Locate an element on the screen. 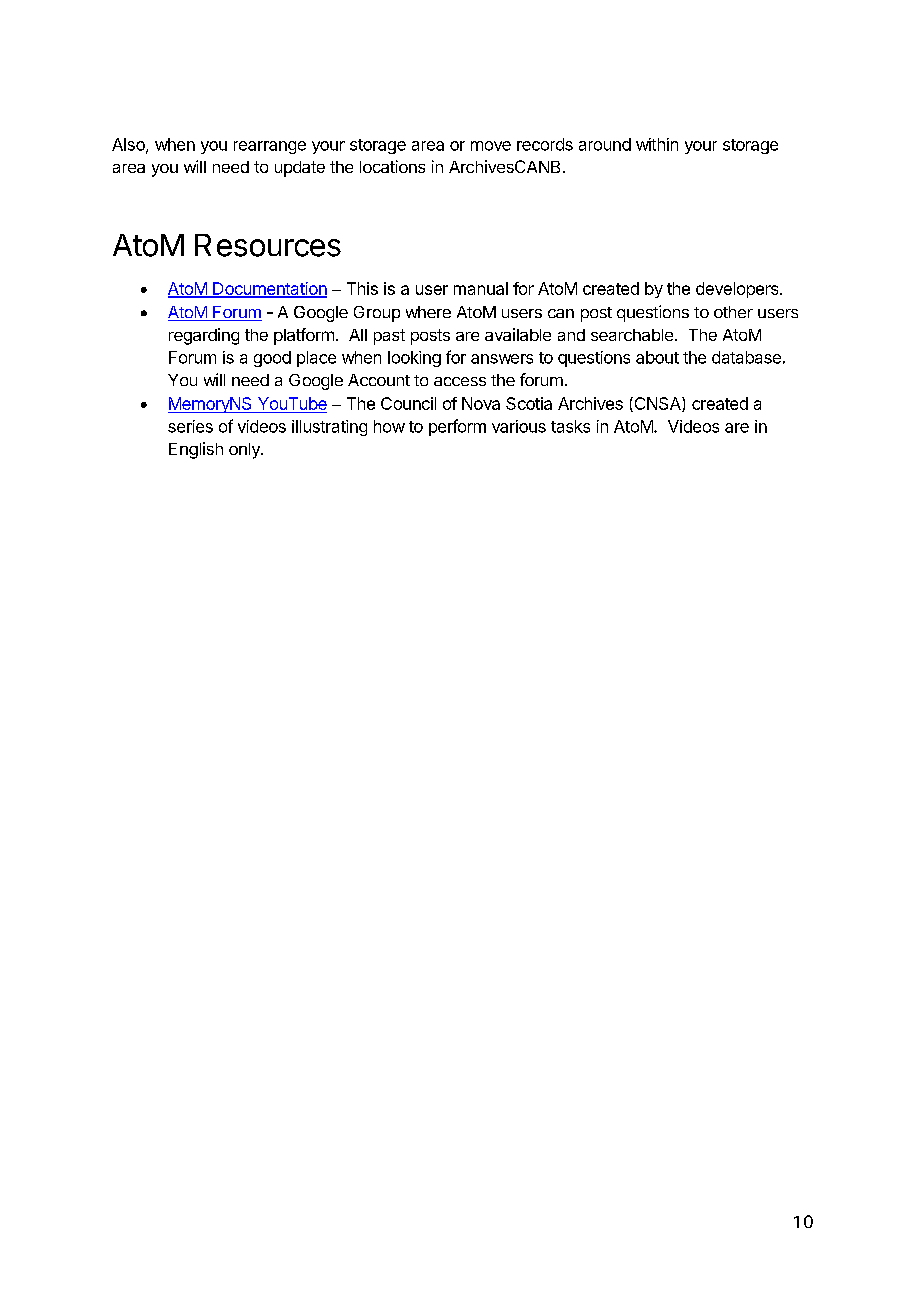 The image size is (924, 1307). English is located at coordinates (196, 450).
